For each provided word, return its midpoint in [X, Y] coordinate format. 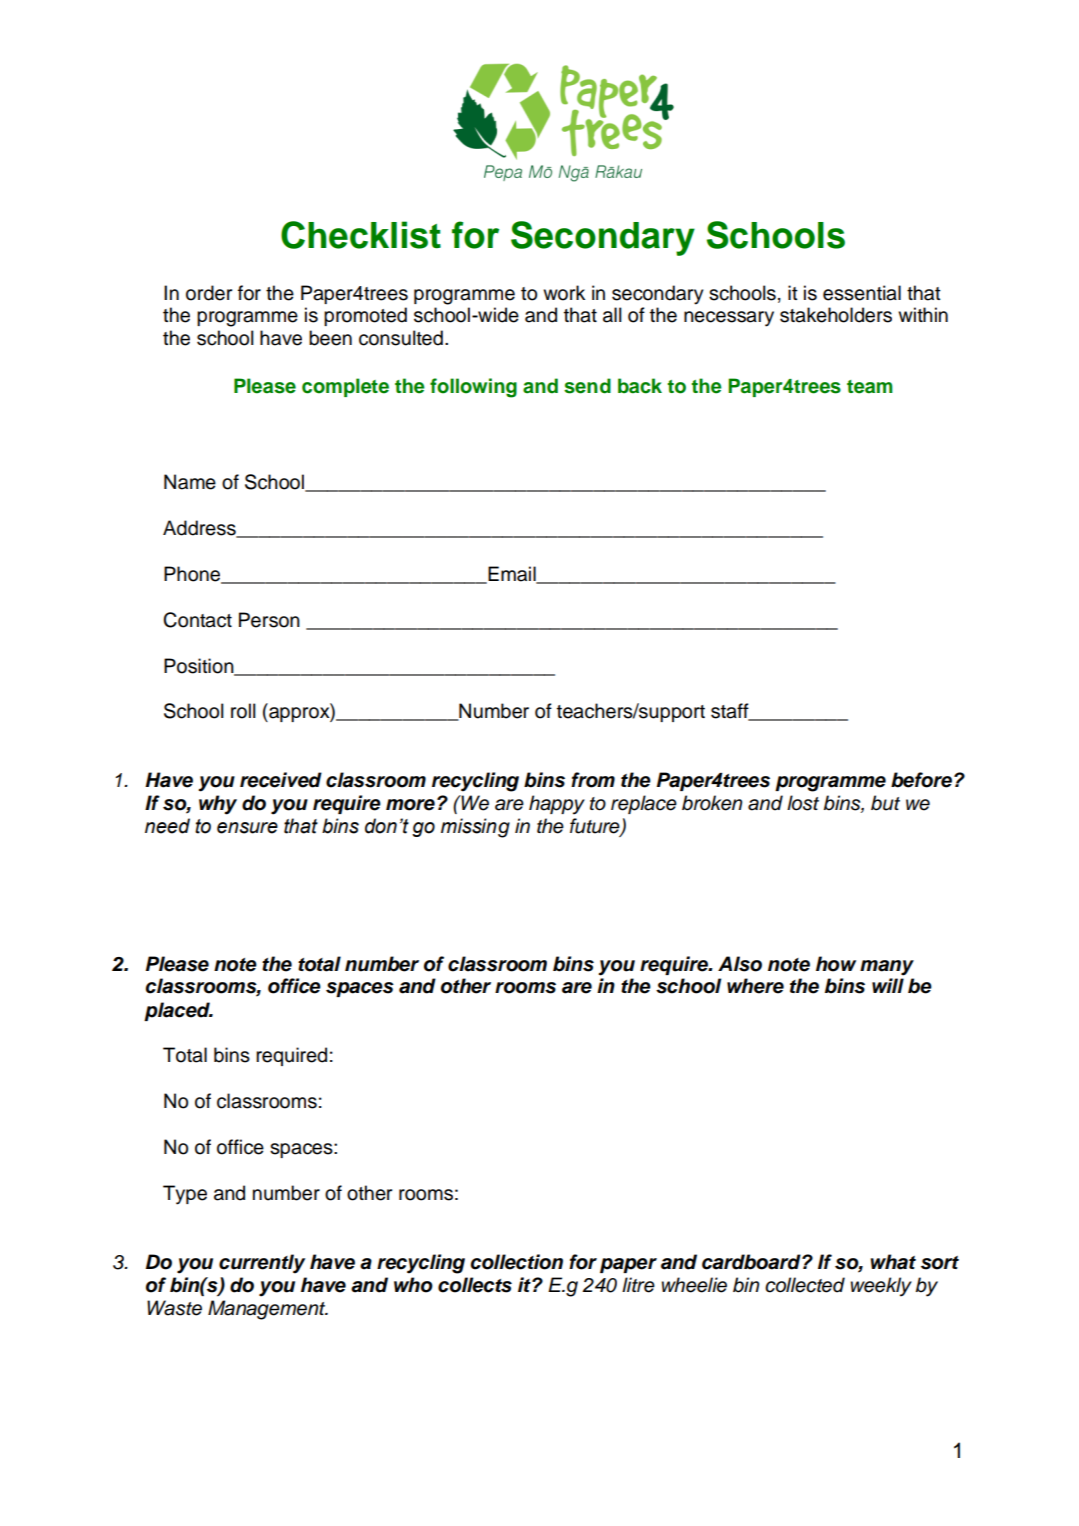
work [564, 293]
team [870, 387]
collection [517, 1262]
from [593, 780]
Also [740, 964]
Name [190, 482]
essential [862, 293]
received [281, 780]
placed [178, 1011]
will [888, 985]
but [885, 803]
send [587, 386]
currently [262, 1264]
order [209, 293]
